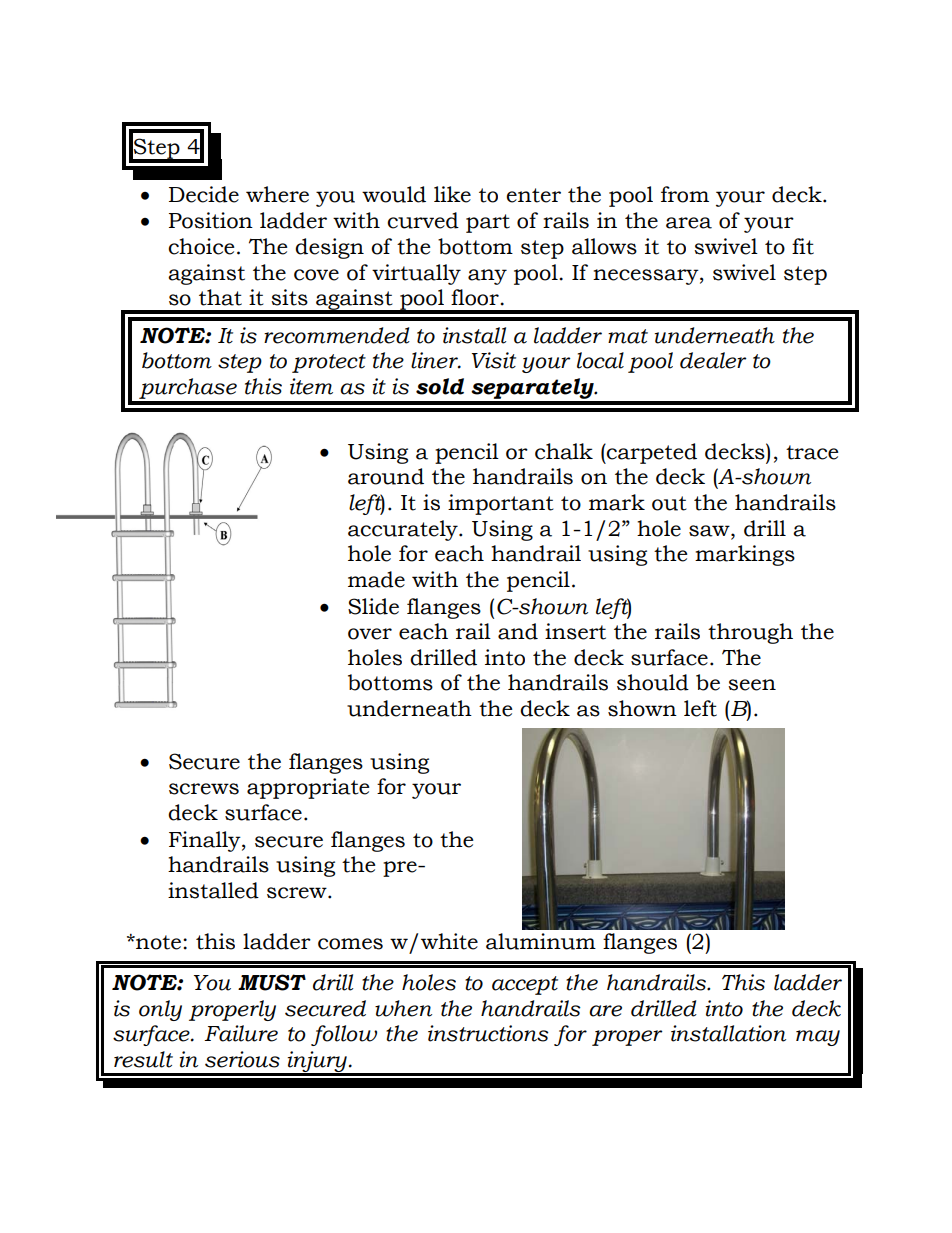  Describe the element at coordinates (488, 223) in the screenshot. I see `part` at that location.
